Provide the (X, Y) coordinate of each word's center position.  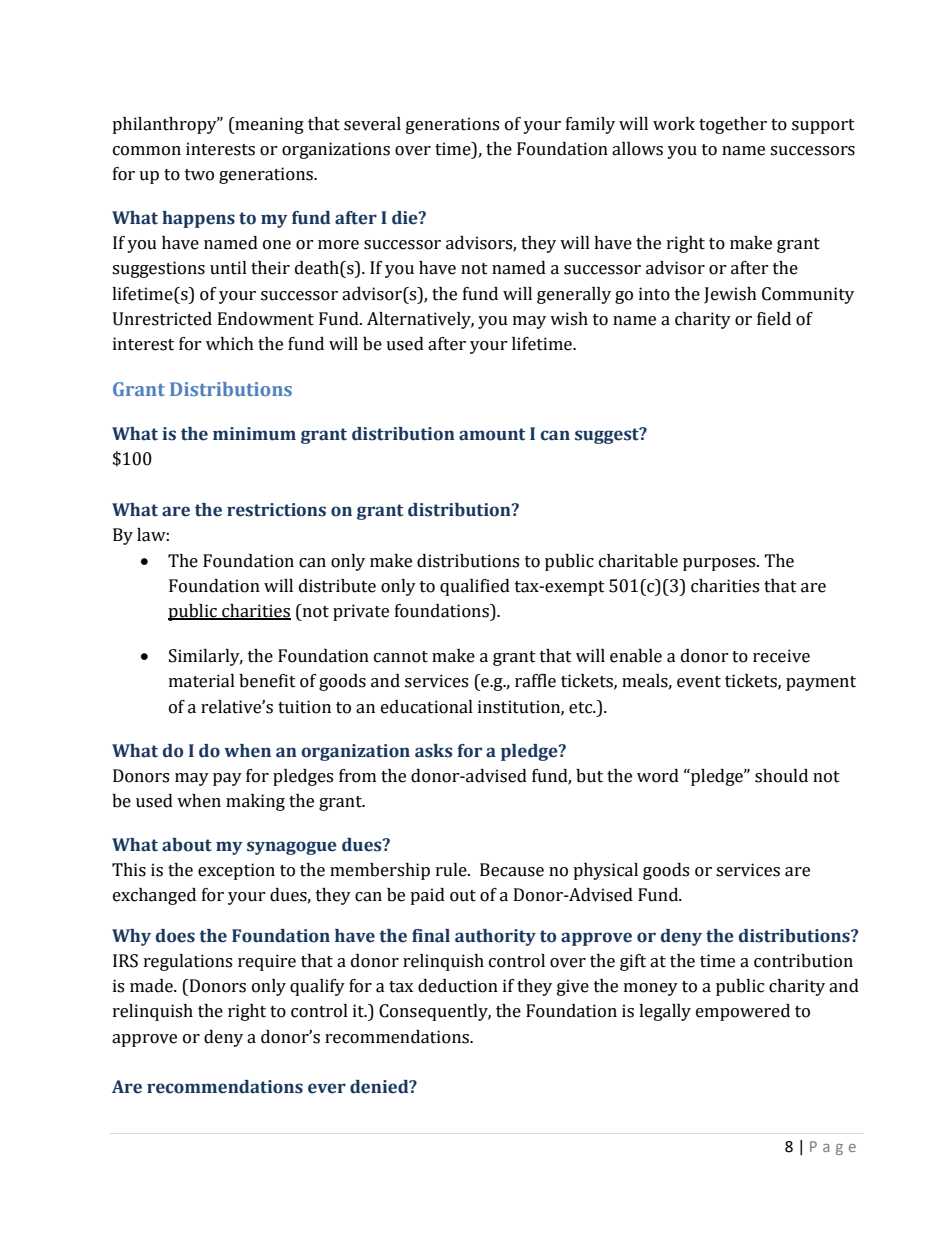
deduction (458, 986)
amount (492, 434)
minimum (254, 434)
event (699, 682)
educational (427, 707)
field (774, 319)
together (733, 125)
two (199, 175)
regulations (188, 962)
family (590, 125)
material (202, 681)
